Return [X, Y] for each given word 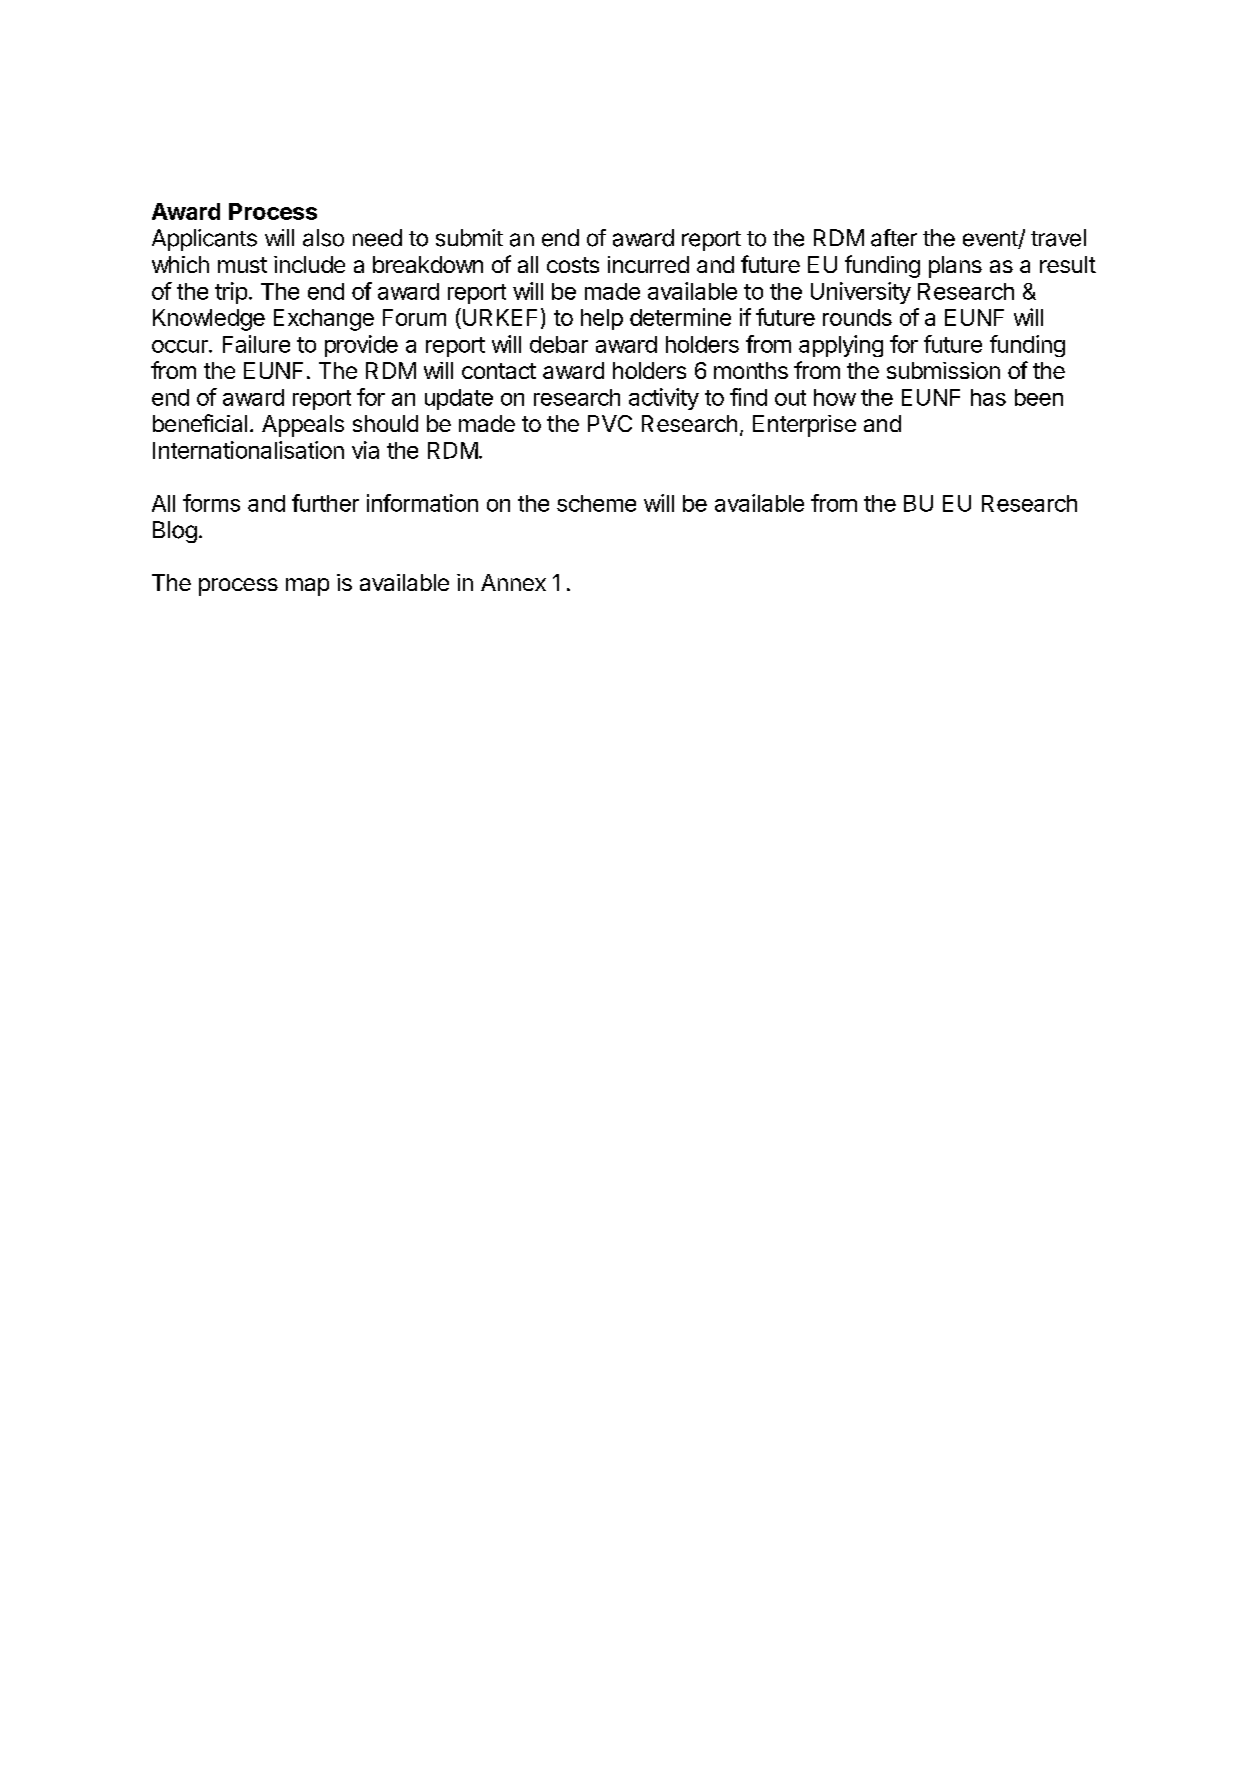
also [323, 238]
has [988, 397]
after [894, 238]
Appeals [303, 426]
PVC [610, 423]
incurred [648, 264]
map [307, 587]
